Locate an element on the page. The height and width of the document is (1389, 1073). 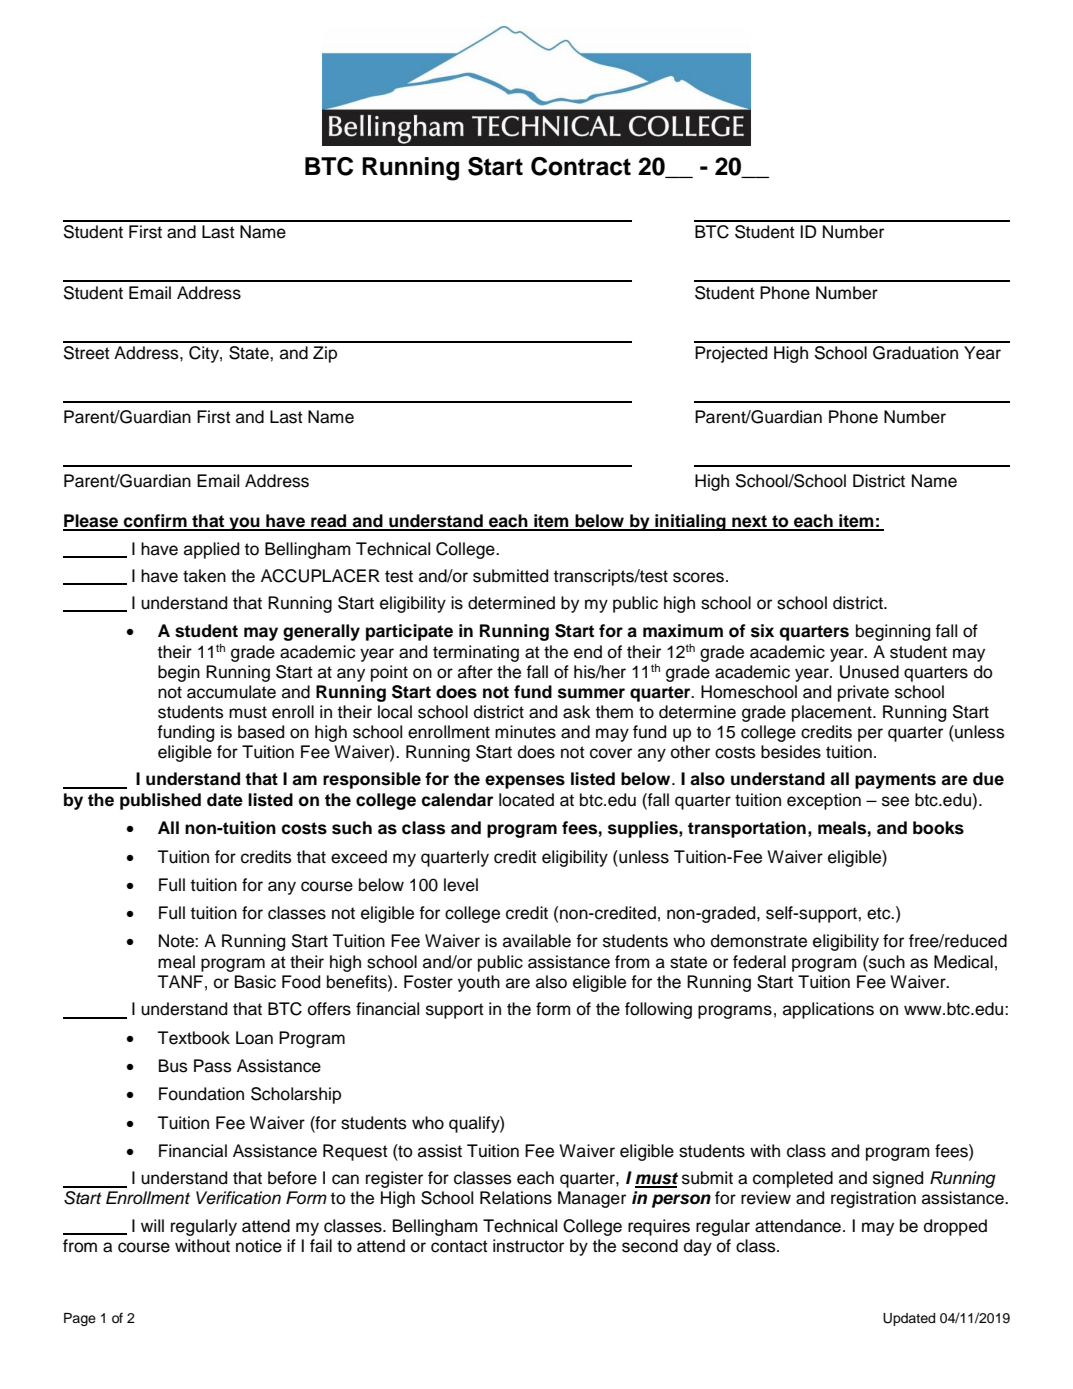
Street is located at coordinates (87, 353).
